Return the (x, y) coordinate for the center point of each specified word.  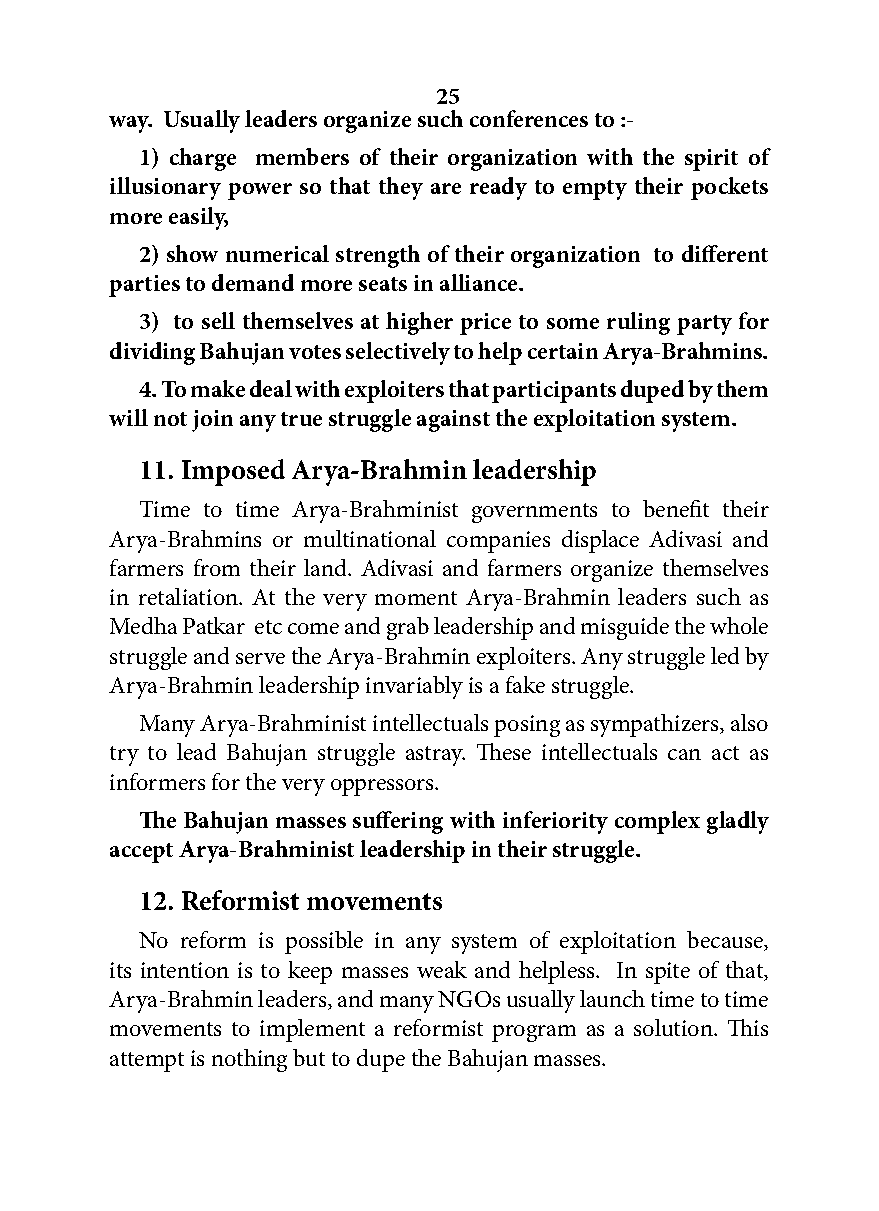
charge (203, 159)
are (446, 188)
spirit (711, 160)
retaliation (189, 596)
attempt (147, 1062)
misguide (625, 628)
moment (416, 598)
